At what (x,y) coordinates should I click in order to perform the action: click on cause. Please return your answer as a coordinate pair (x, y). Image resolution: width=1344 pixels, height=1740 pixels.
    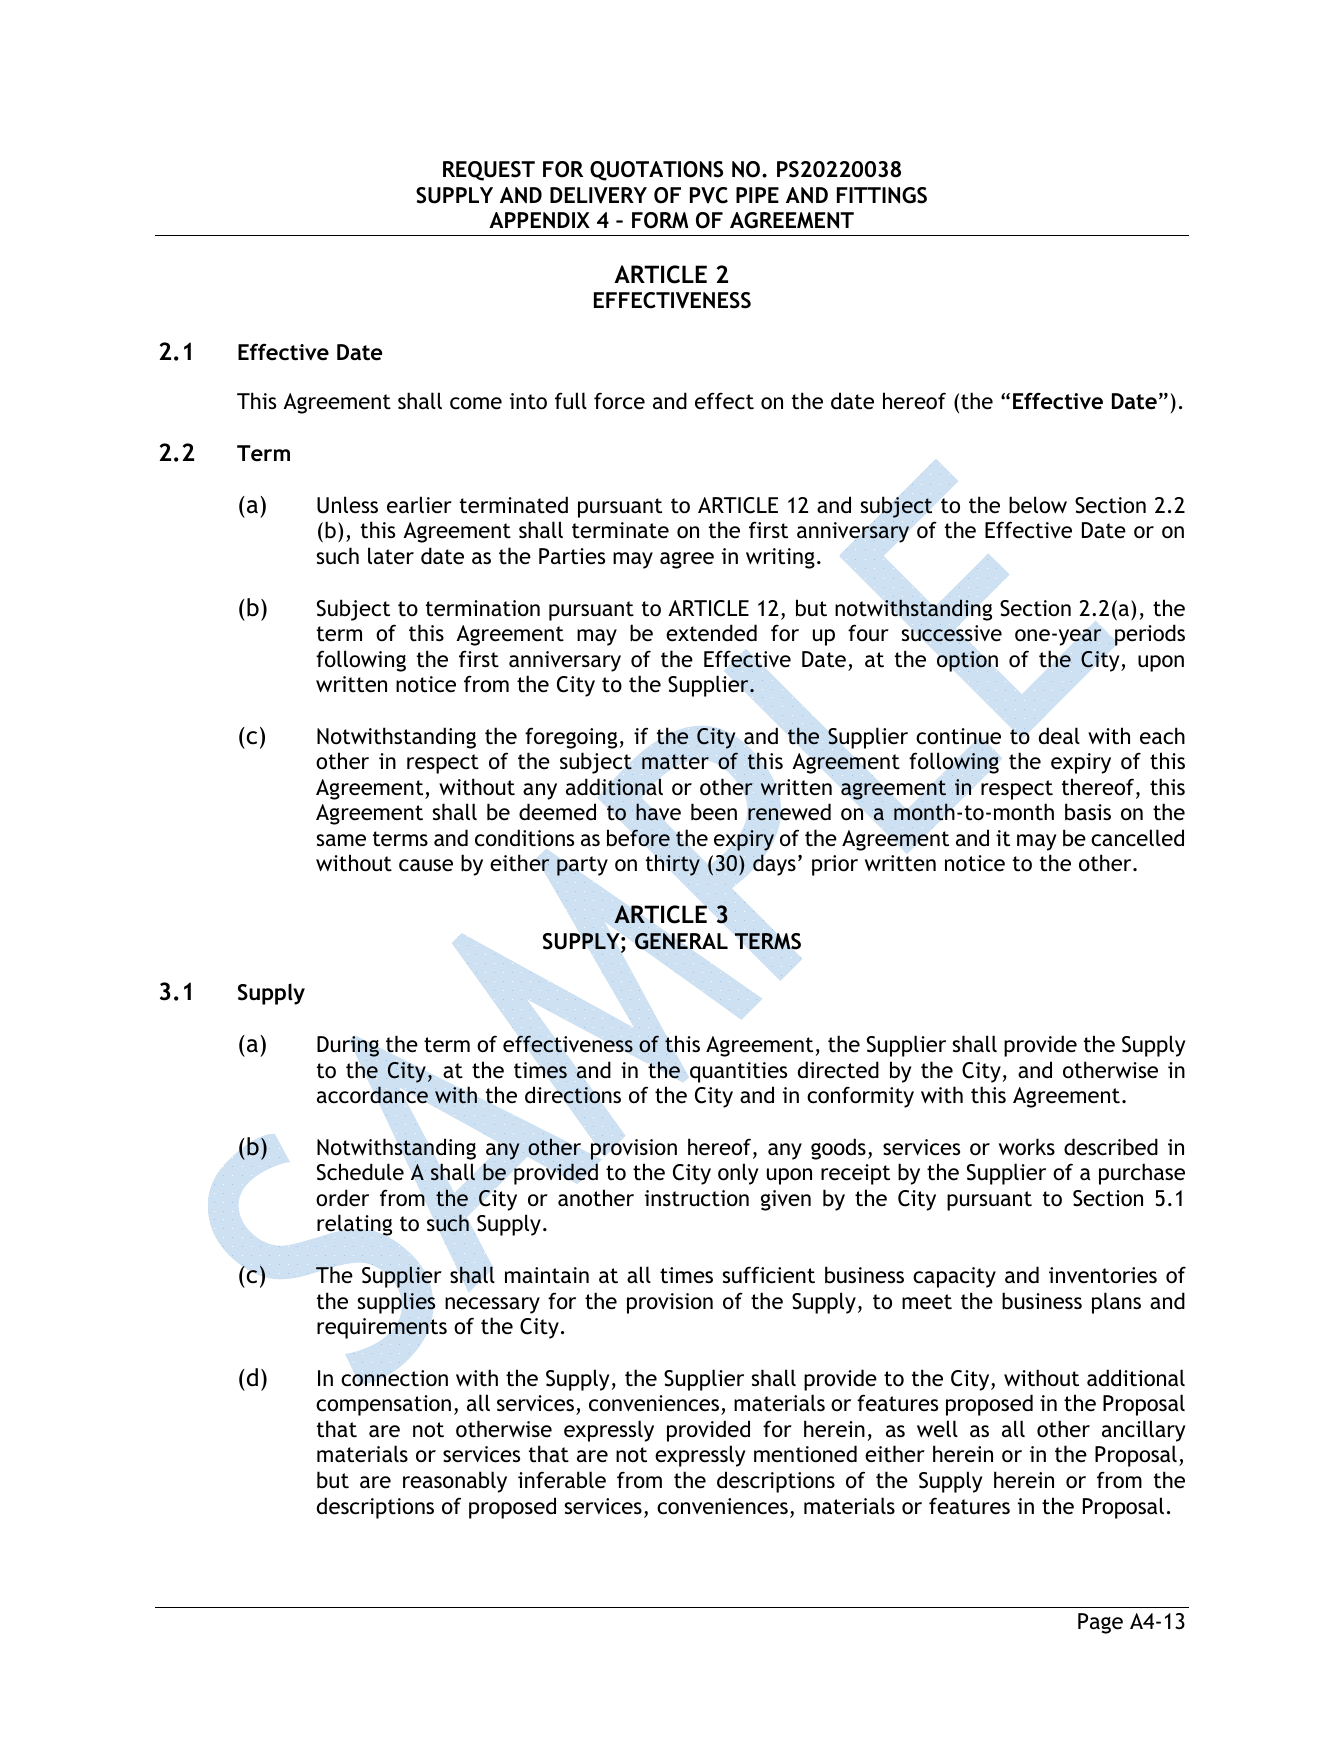
    Looking at the image, I should click on (426, 865).
